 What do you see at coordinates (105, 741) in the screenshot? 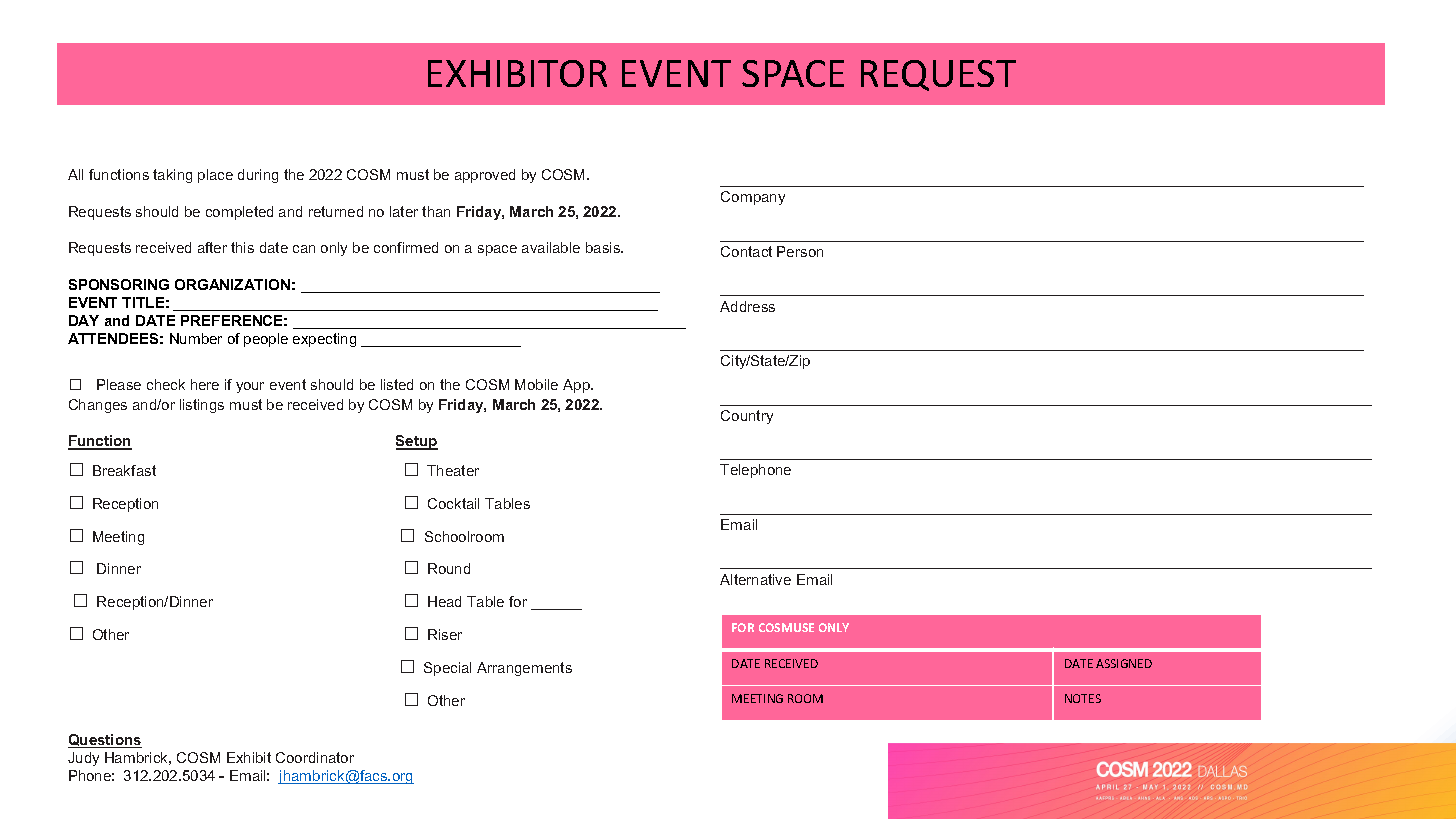
I see `Questions` at bounding box center [105, 741].
